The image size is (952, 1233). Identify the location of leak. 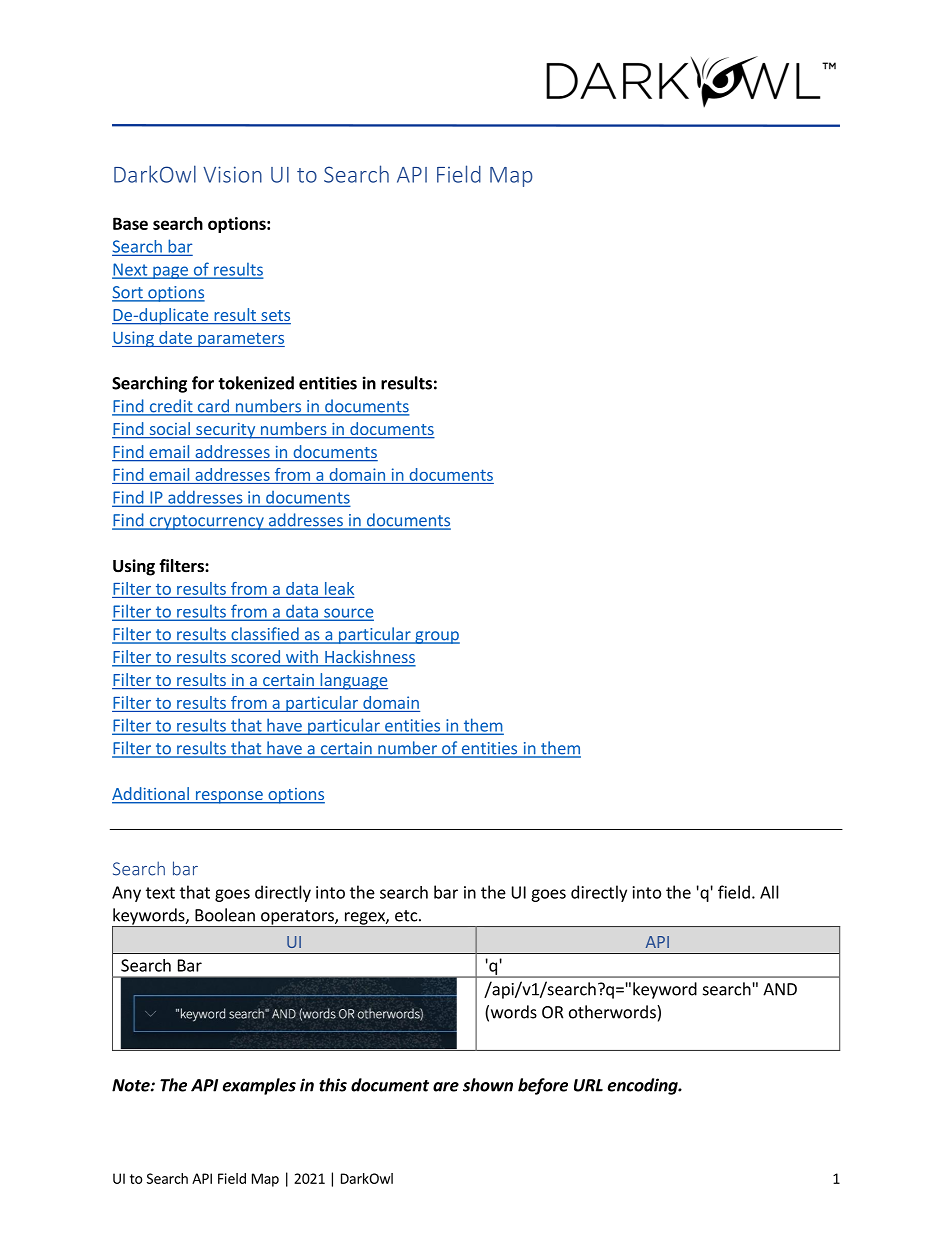
(339, 588).
